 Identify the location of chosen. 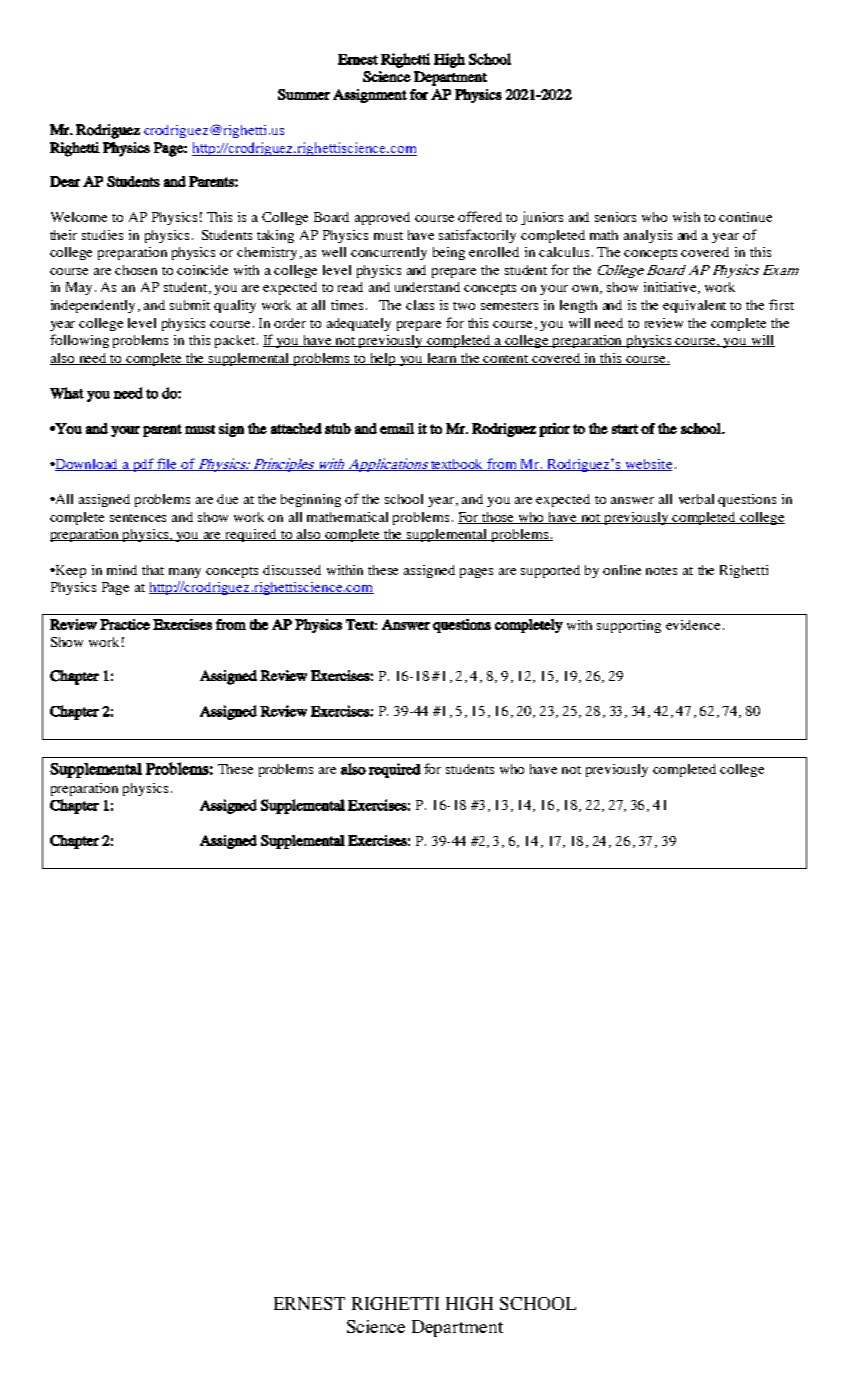
(136, 270).
